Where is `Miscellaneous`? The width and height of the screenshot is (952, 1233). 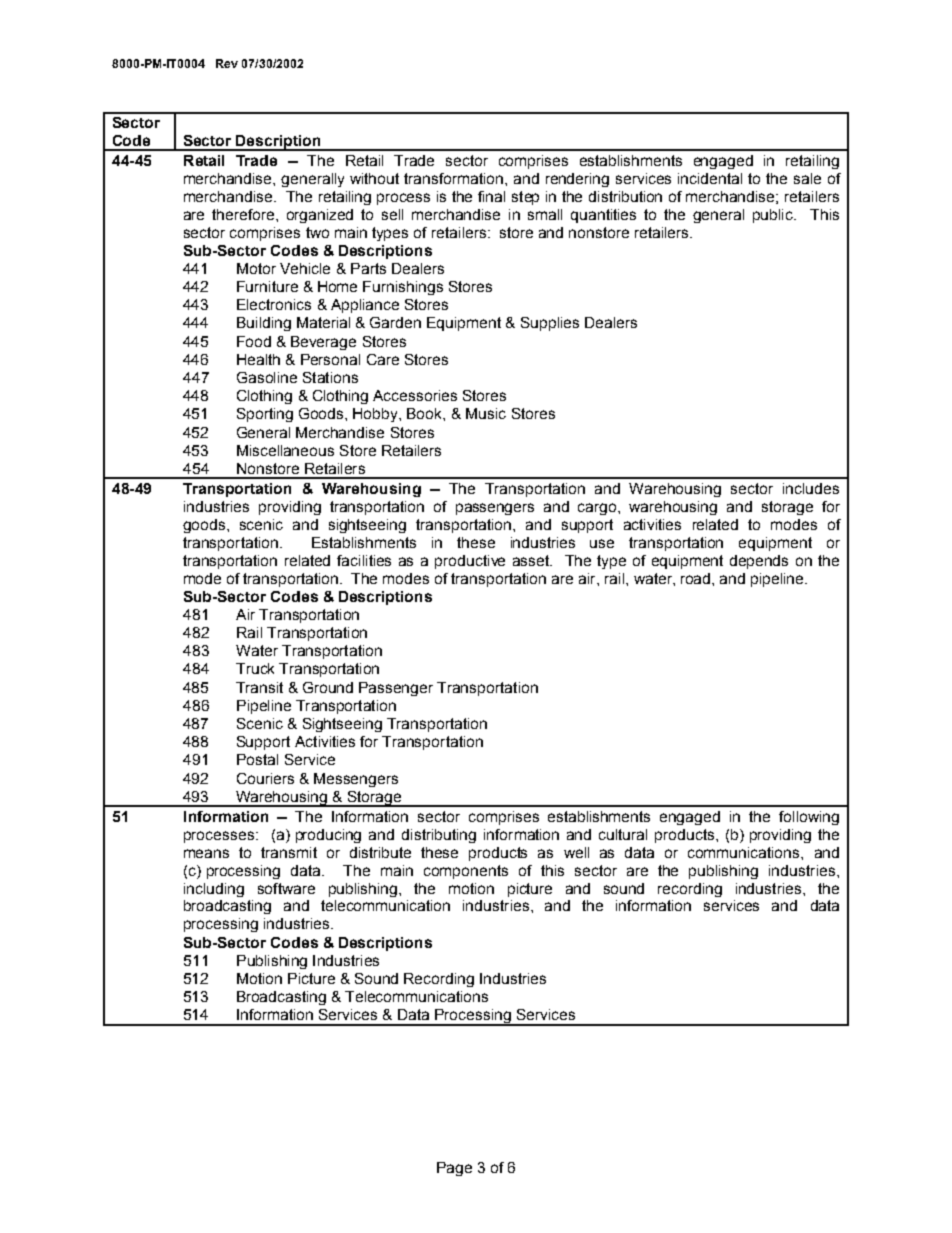
Miscellaneous is located at coordinates (285, 450).
